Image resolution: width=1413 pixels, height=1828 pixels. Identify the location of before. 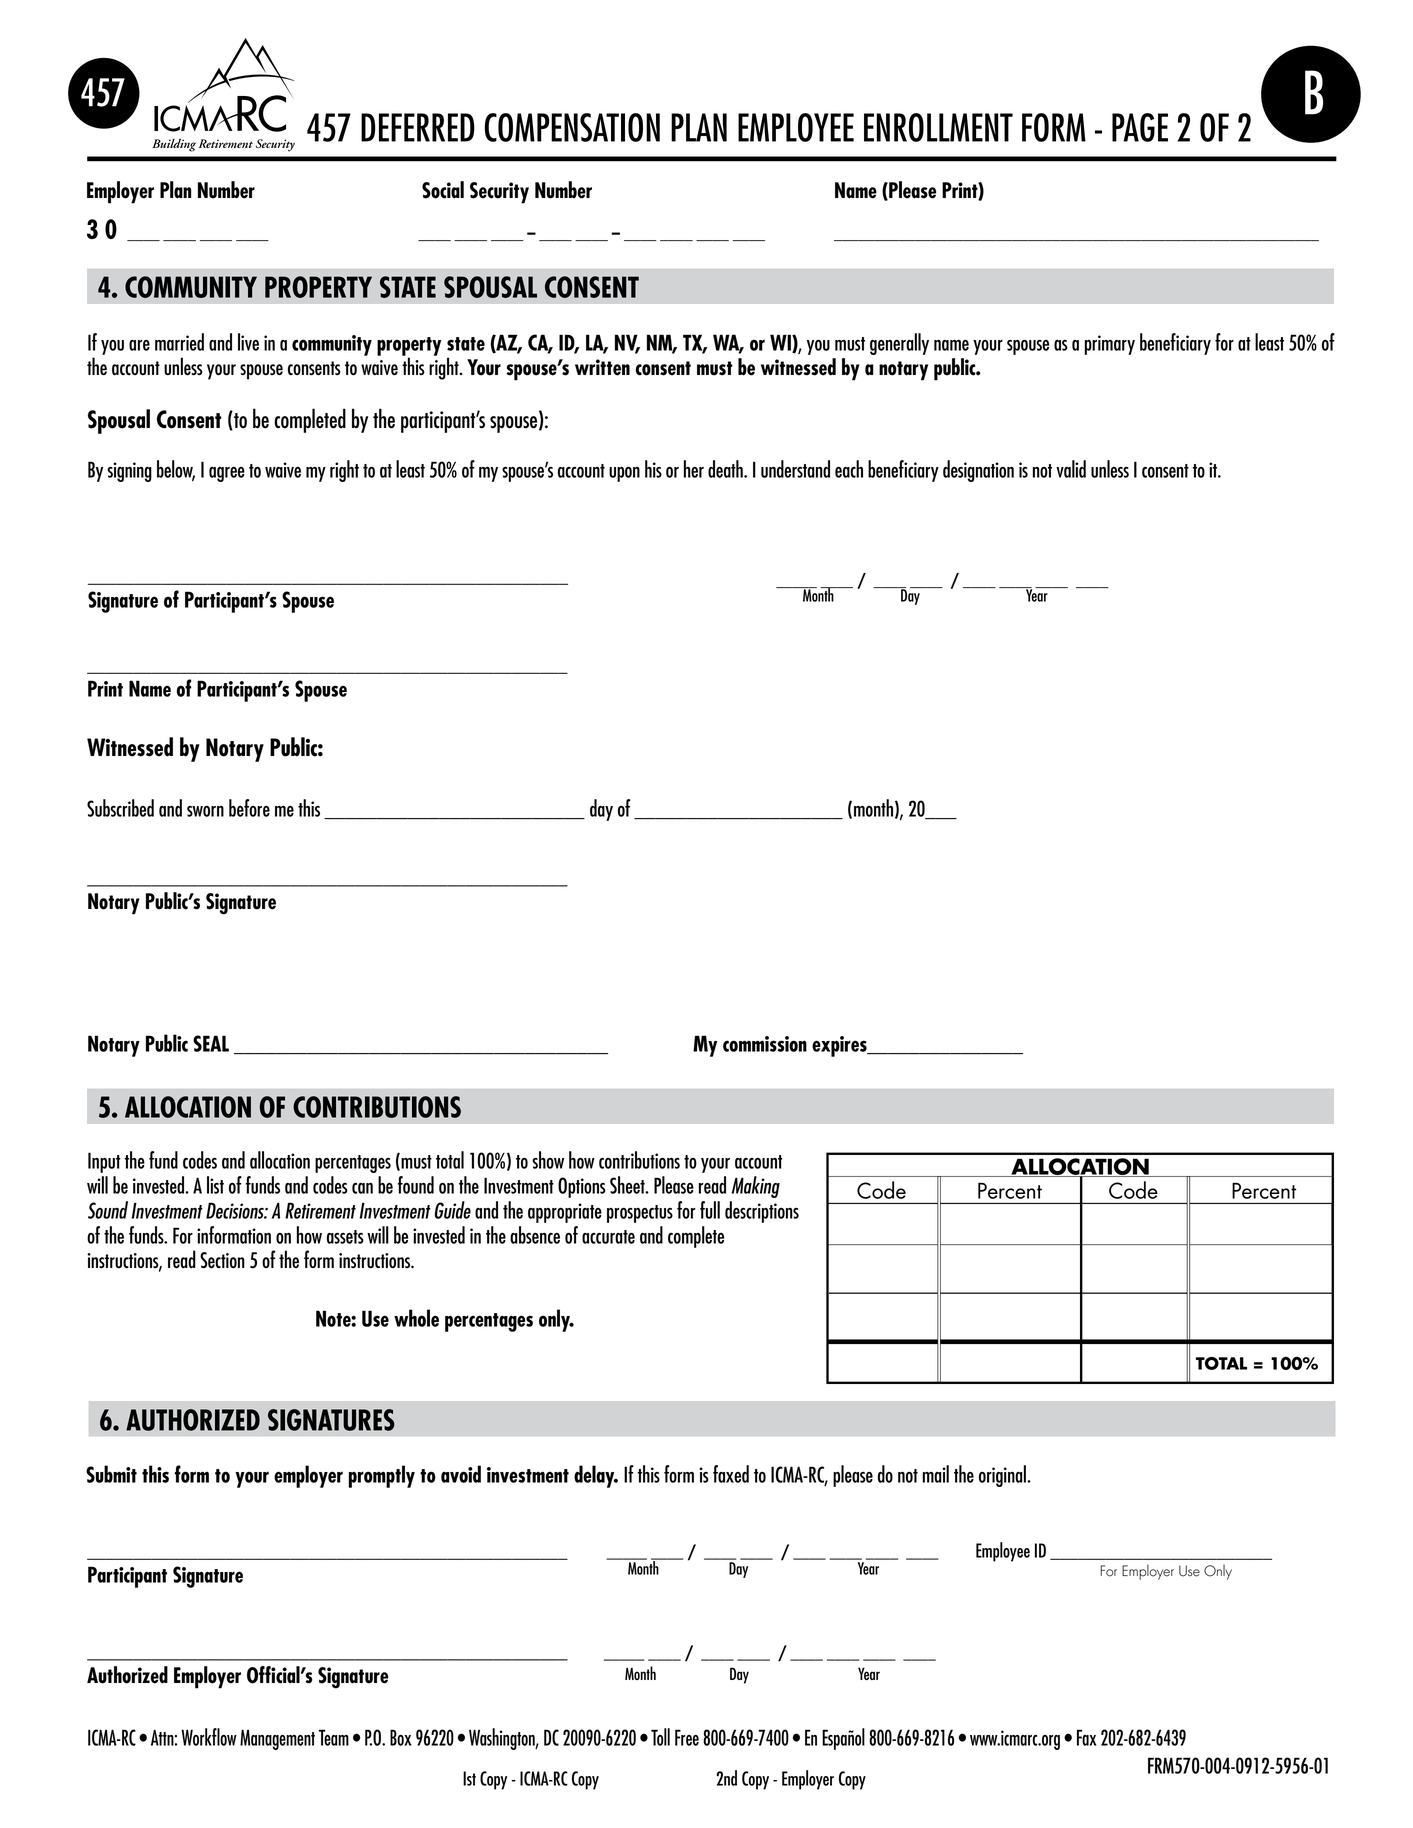
(249, 808).
